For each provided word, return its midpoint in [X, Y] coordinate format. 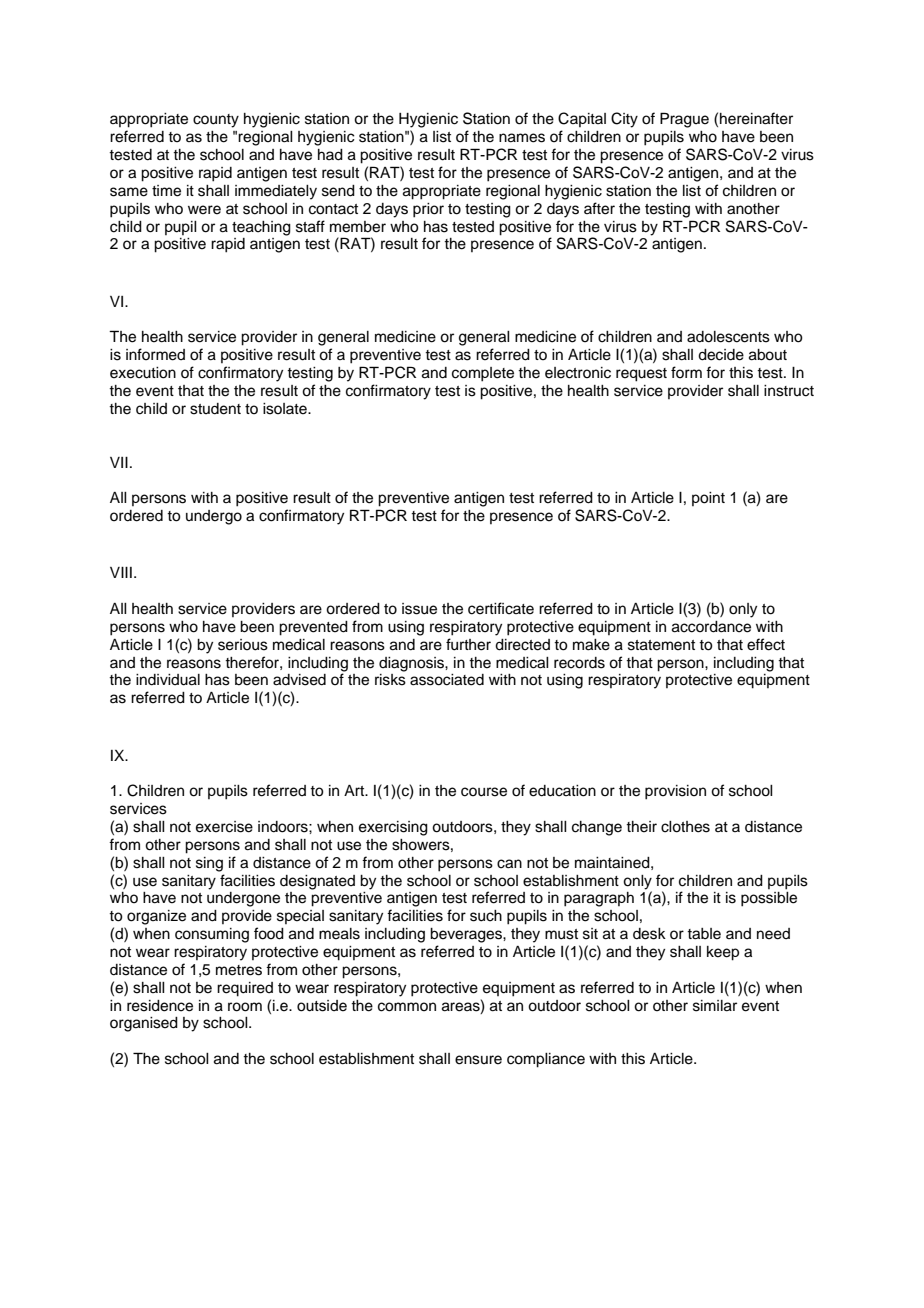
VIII [121, 572]
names [522, 138]
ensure [478, 1060]
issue [419, 609]
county [216, 121]
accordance [711, 627]
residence [160, 1006]
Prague [684, 120]
